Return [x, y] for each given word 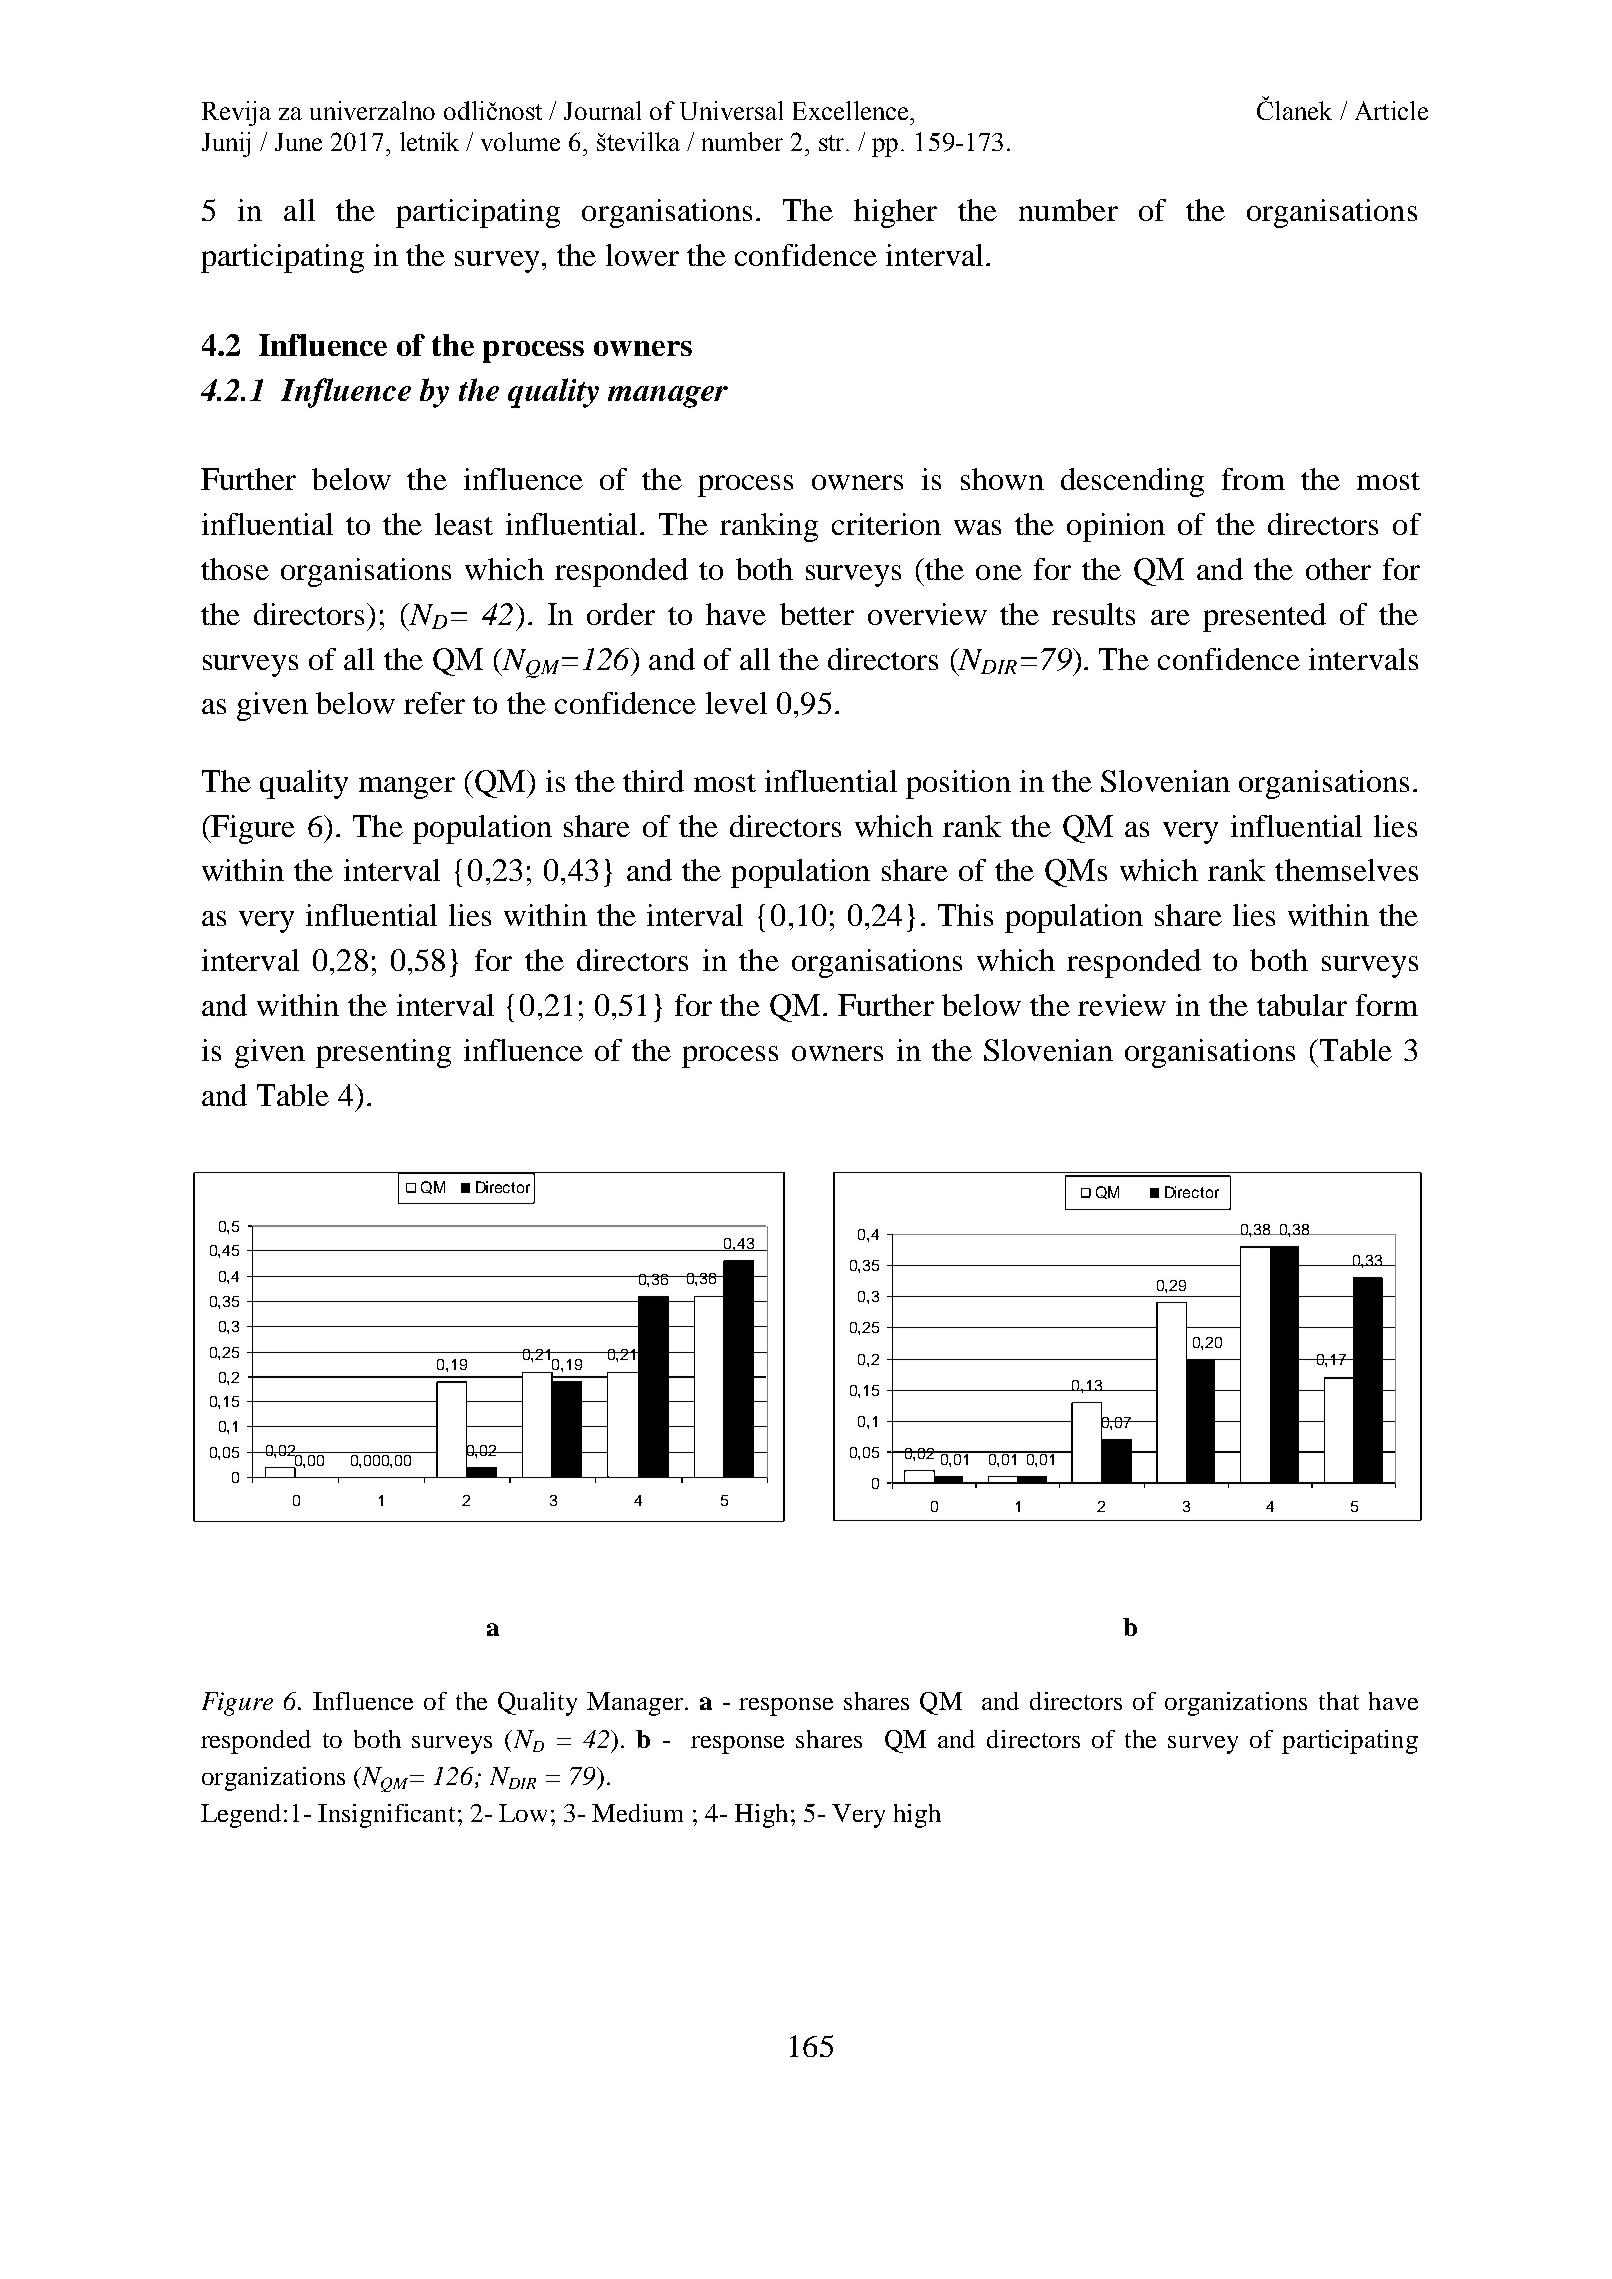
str [833, 143]
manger [407, 788]
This [965, 915]
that [1339, 1701]
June [298, 142]
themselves [1346, 870]
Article [1391, 110]
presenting [383, 1053]
